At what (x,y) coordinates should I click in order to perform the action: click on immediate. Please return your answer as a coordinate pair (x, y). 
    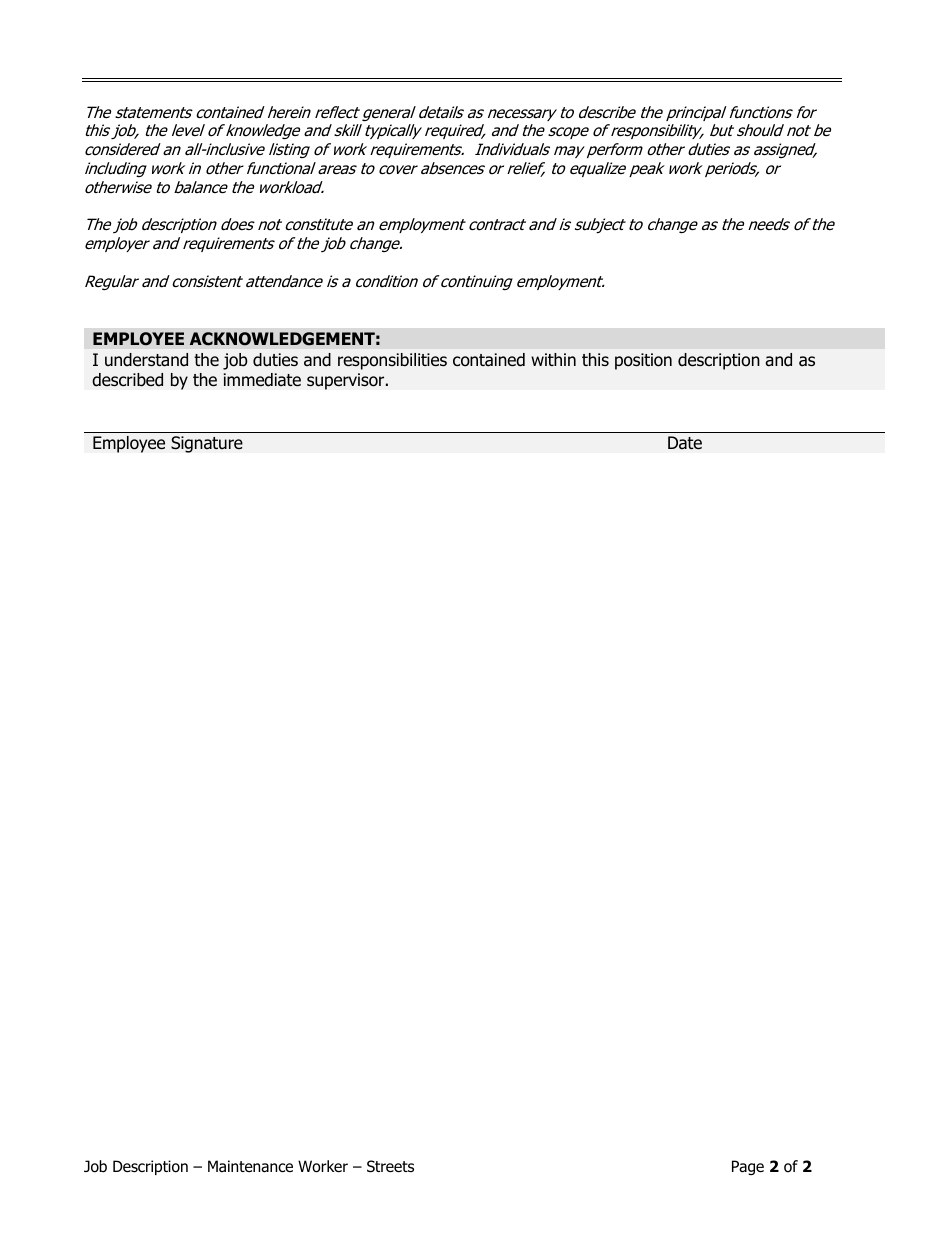
    Looking at the image, I should click on (262, 380).
